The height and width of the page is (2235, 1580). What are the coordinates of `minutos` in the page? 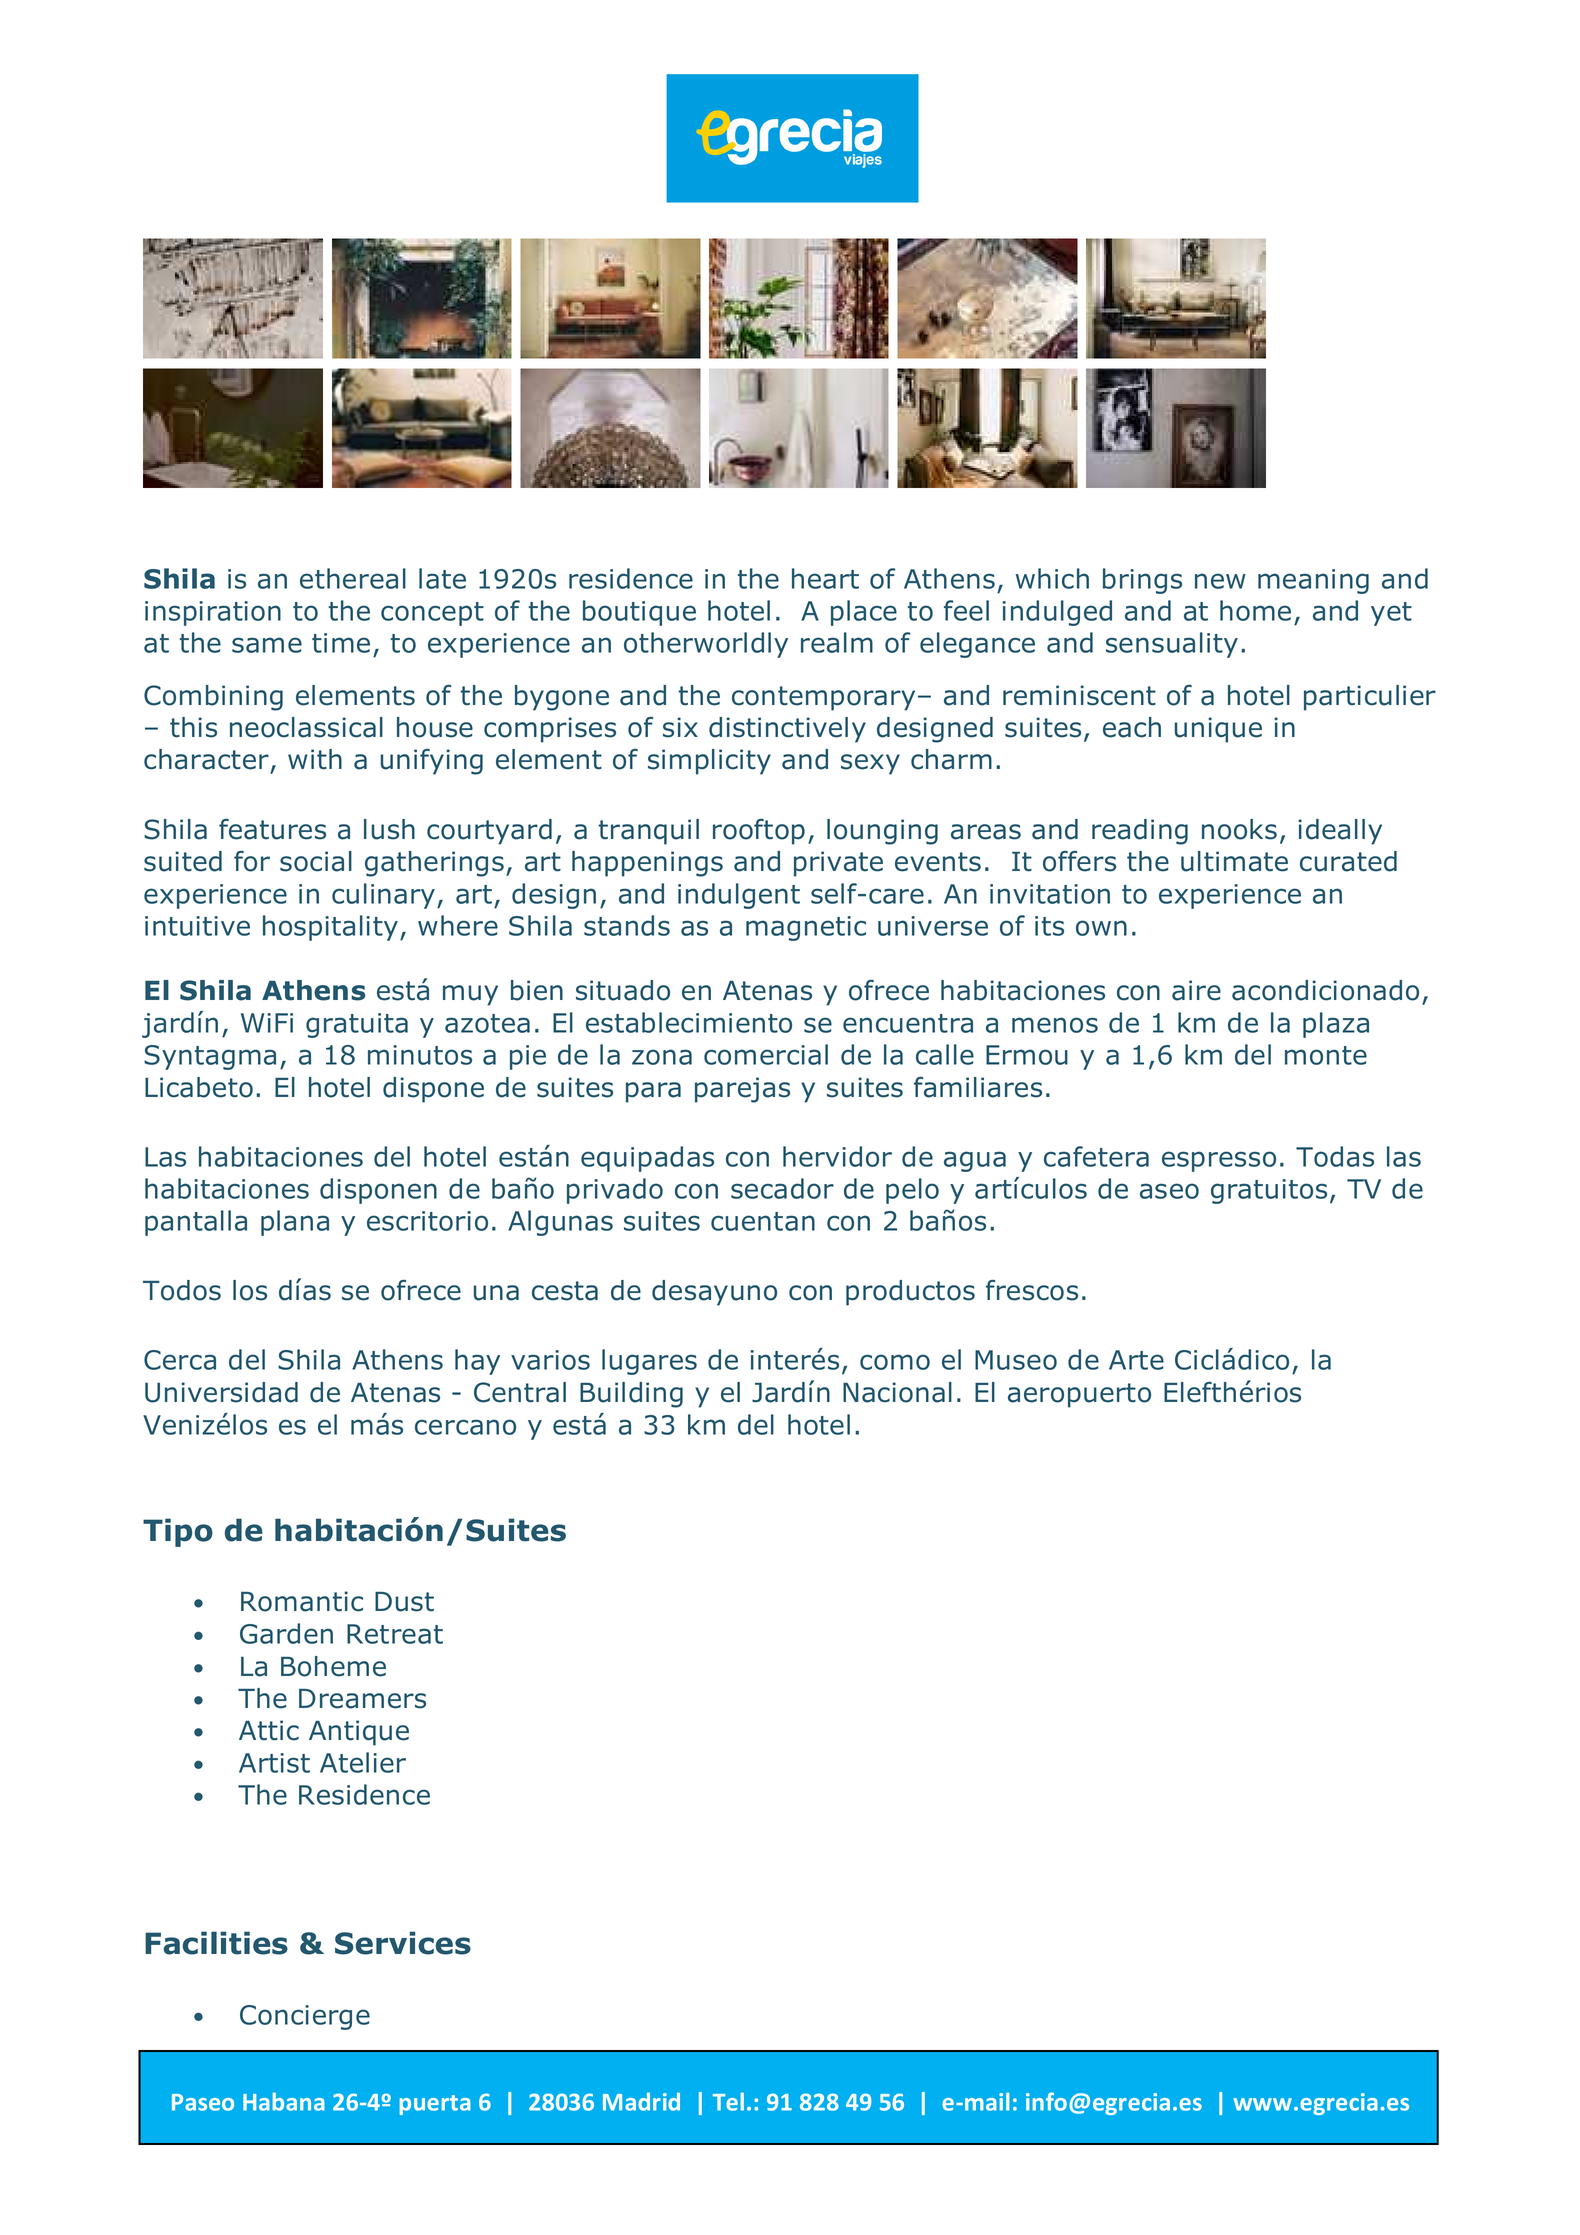 It's located at (420, 1055).
